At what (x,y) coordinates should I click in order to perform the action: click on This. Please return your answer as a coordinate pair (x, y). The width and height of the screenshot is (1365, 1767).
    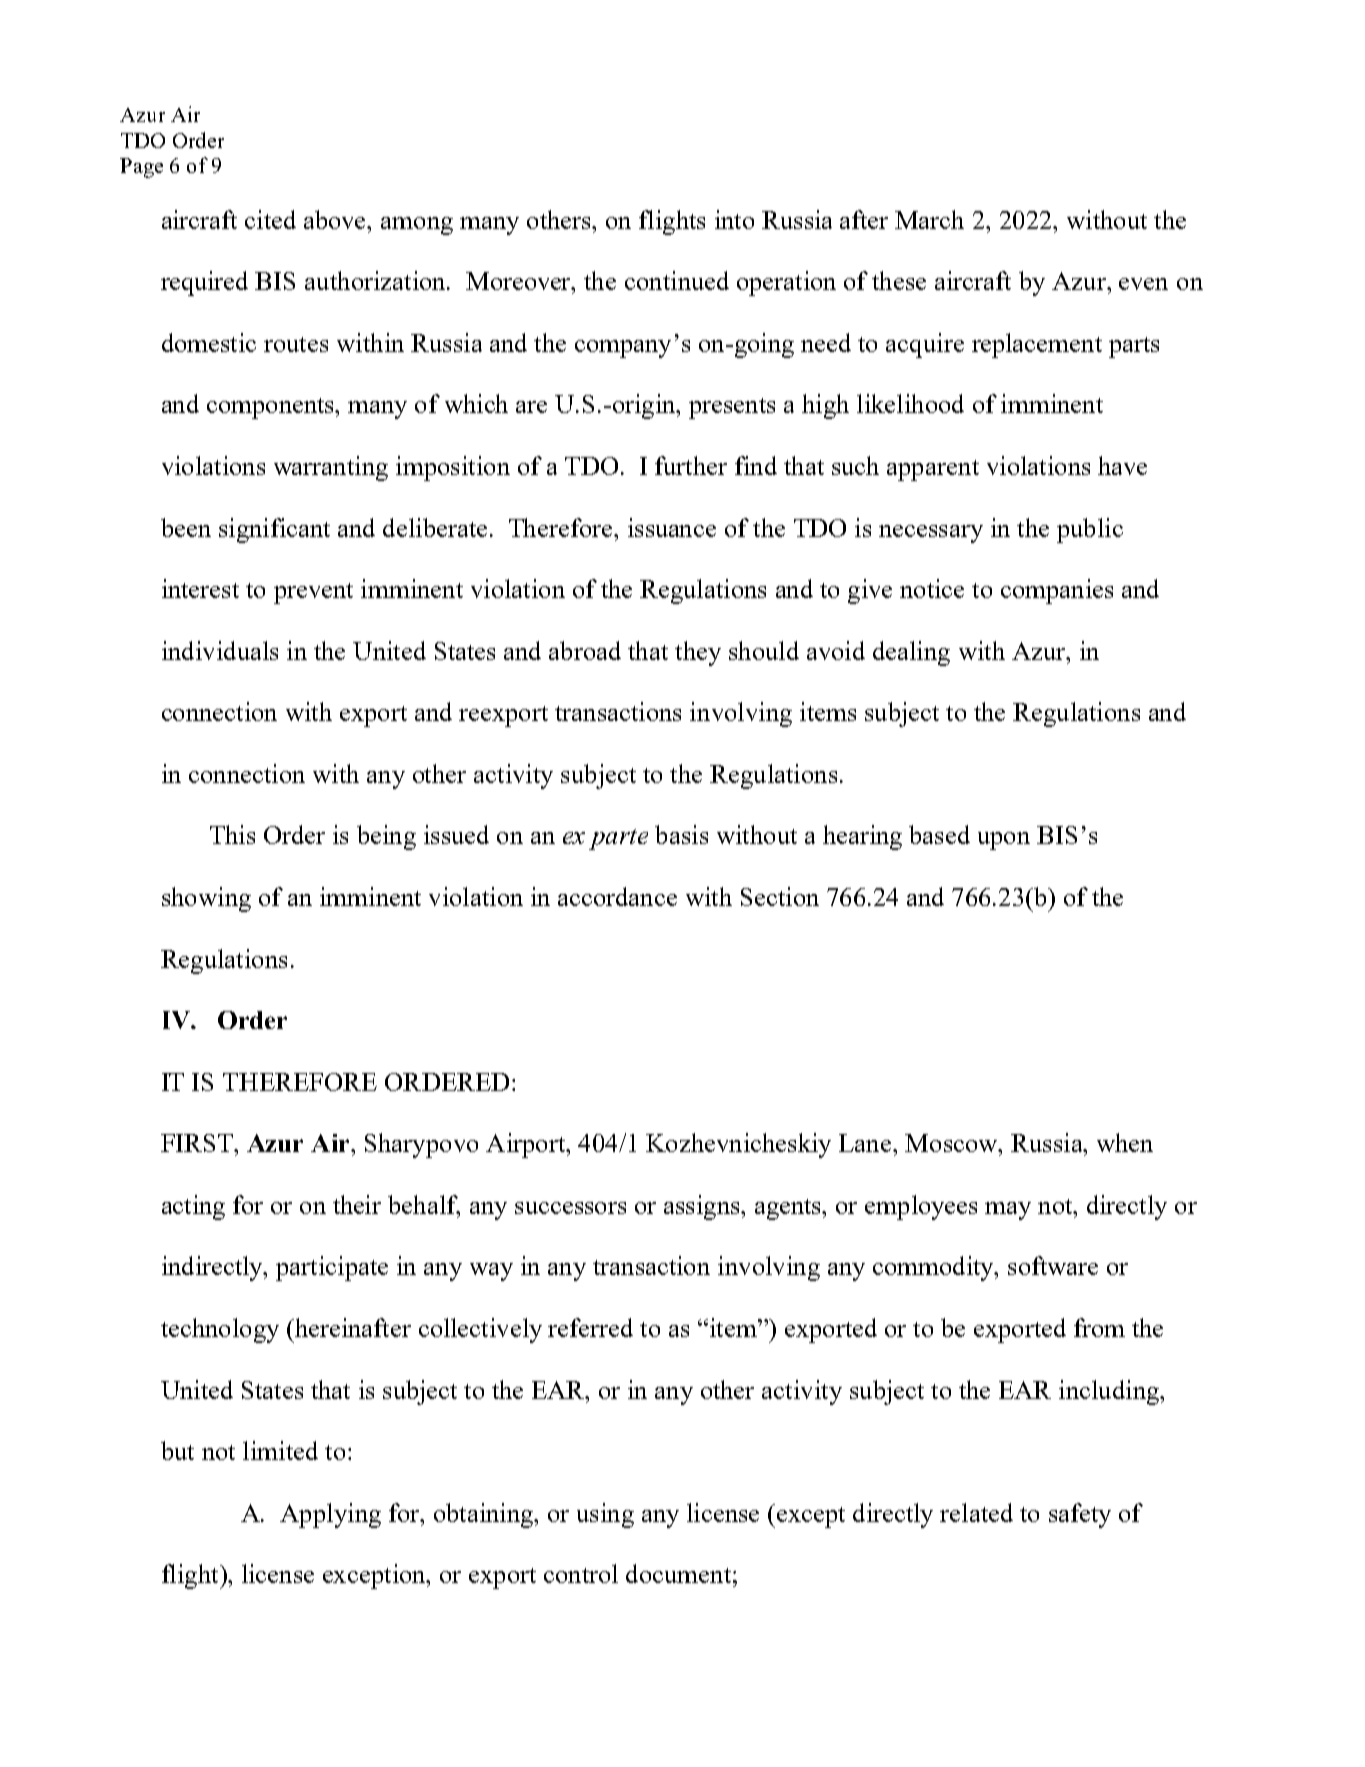
    Looking at the image, I should click on (232, 834).
